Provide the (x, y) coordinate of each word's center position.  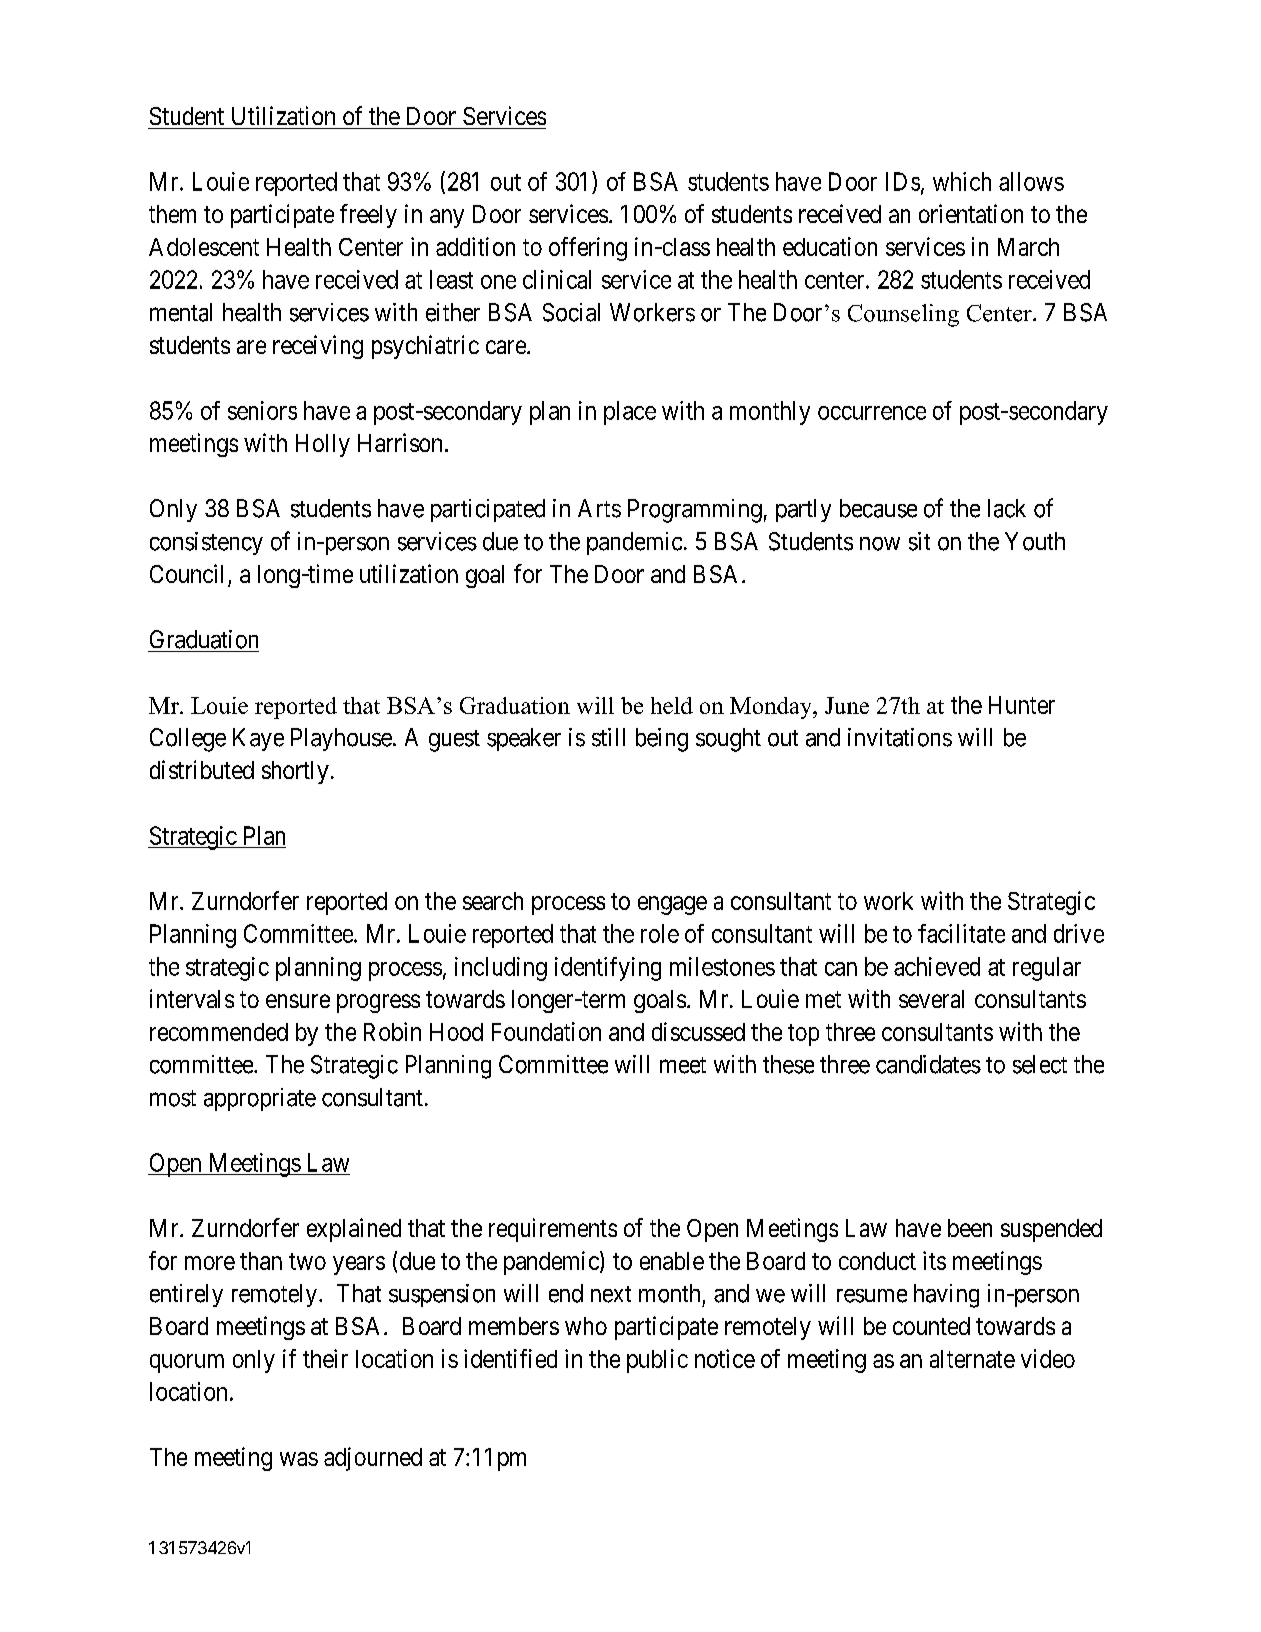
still (608, 737)
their (325, 1358)
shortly (295, 772)
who (586, 1326)
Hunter (1022, 705)
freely (368, 216)
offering (588, 249)
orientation (971, 213)
